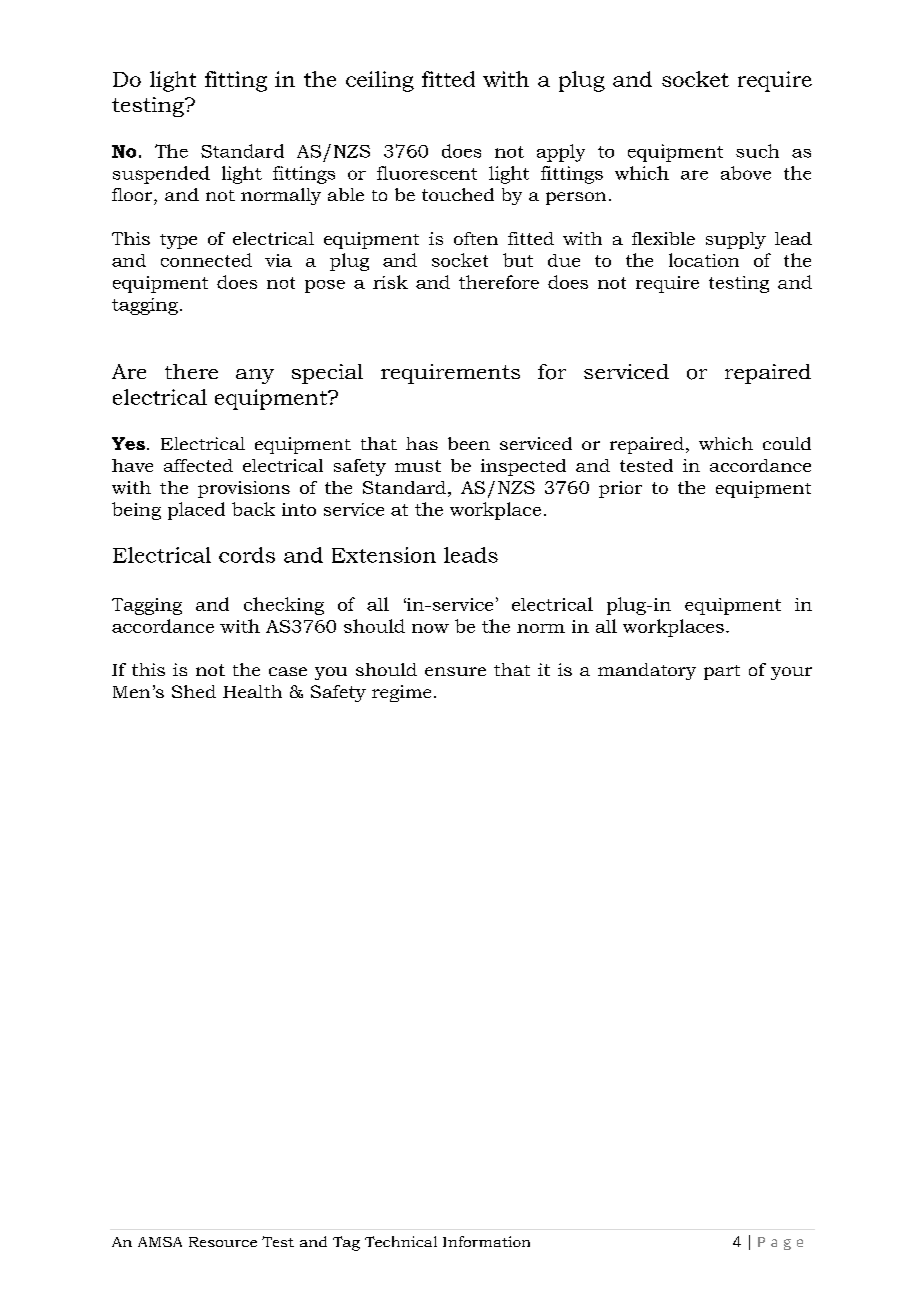 The image size is (924, 1308). I want to click on Information, so click(486, 1241).
